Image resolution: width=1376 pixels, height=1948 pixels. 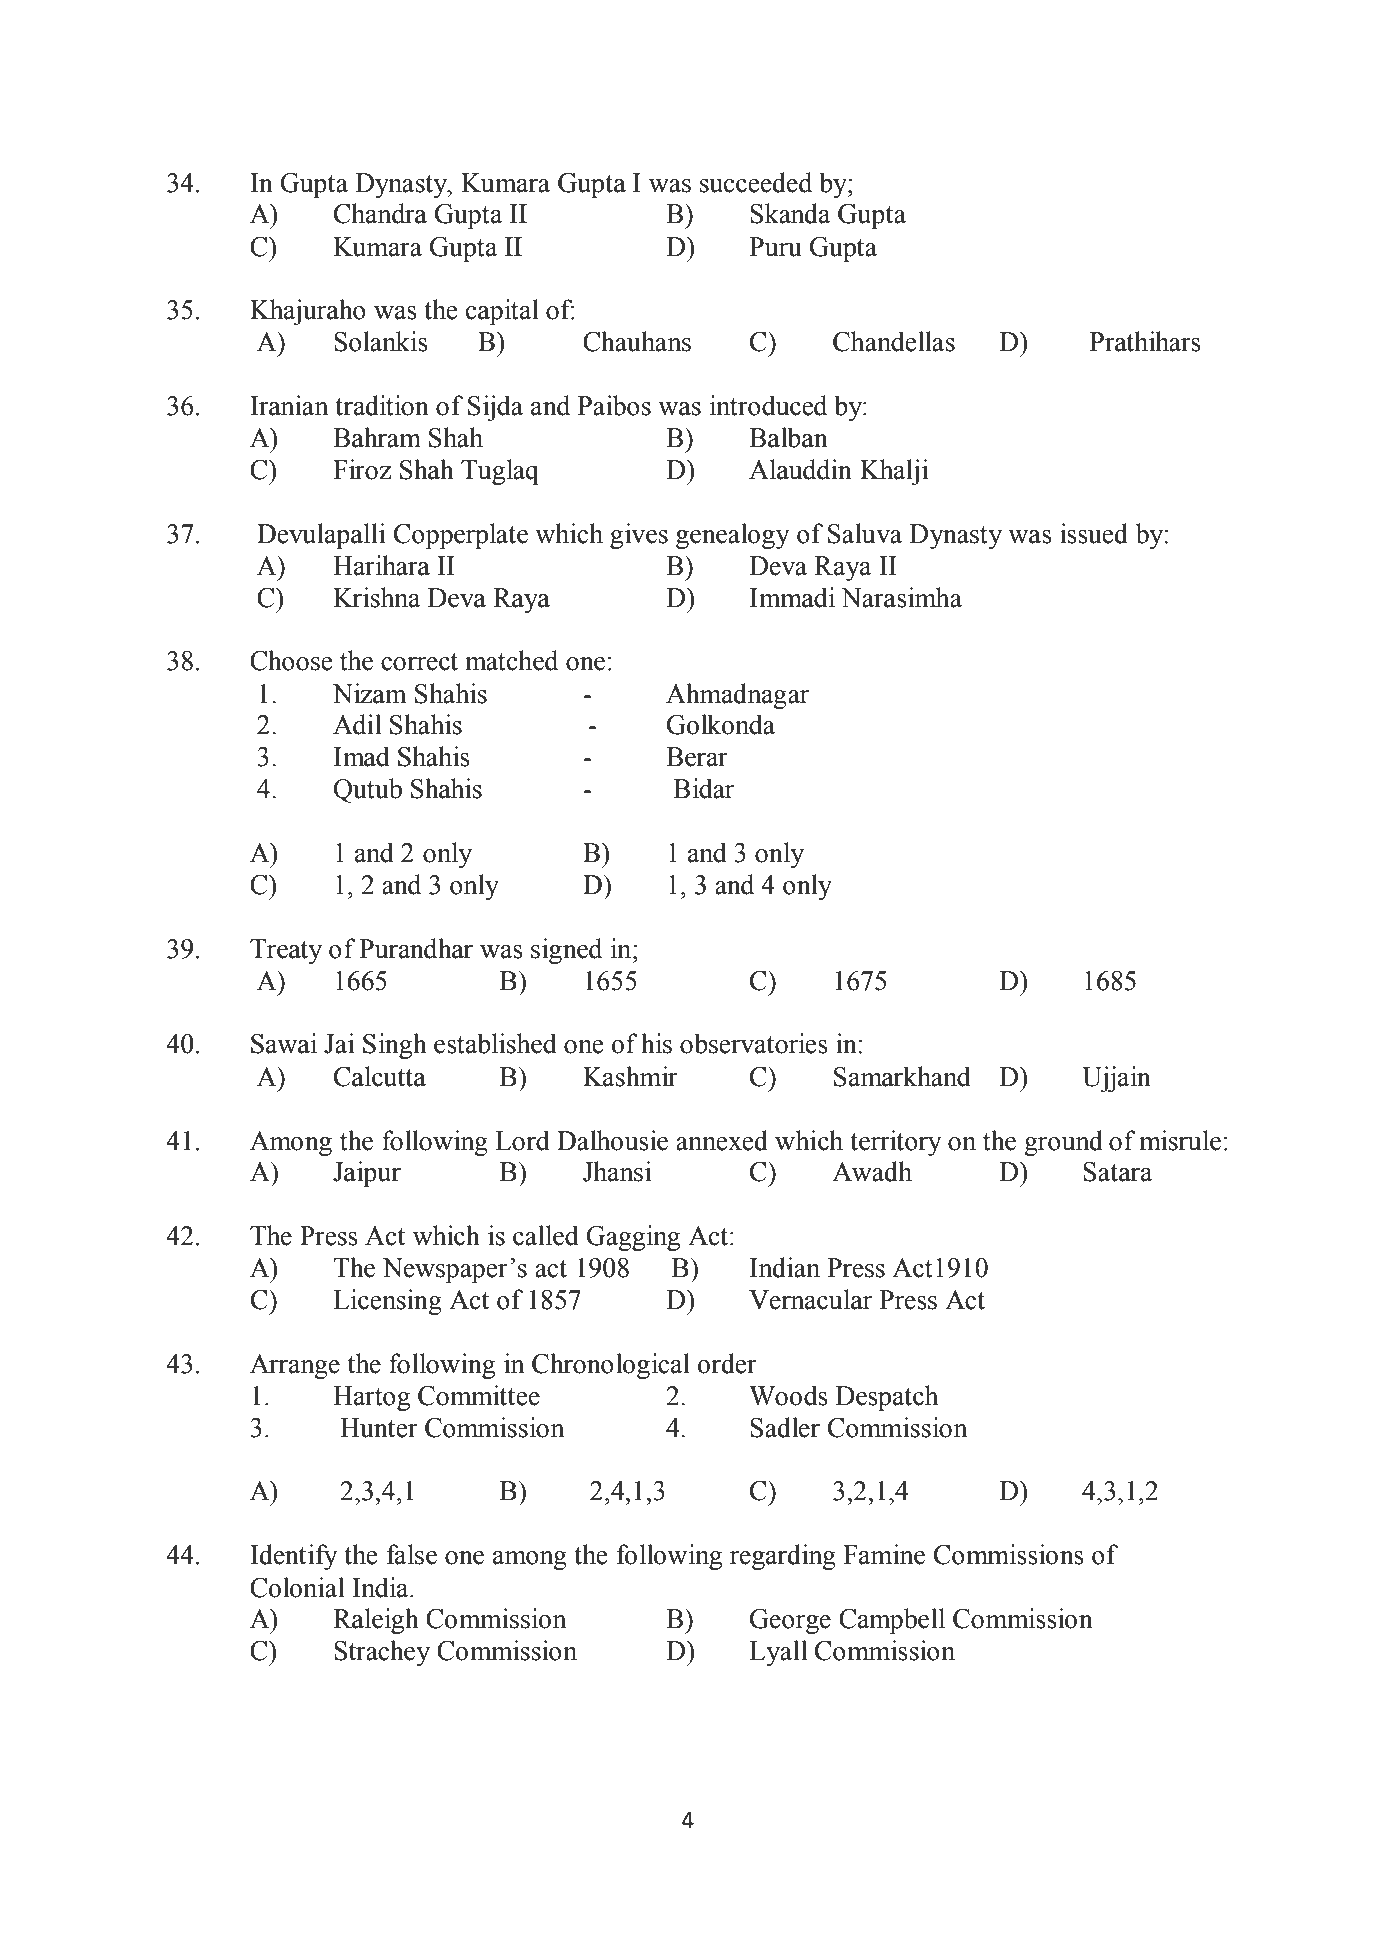 I want to click on George, so click(x=790, y=1621).
